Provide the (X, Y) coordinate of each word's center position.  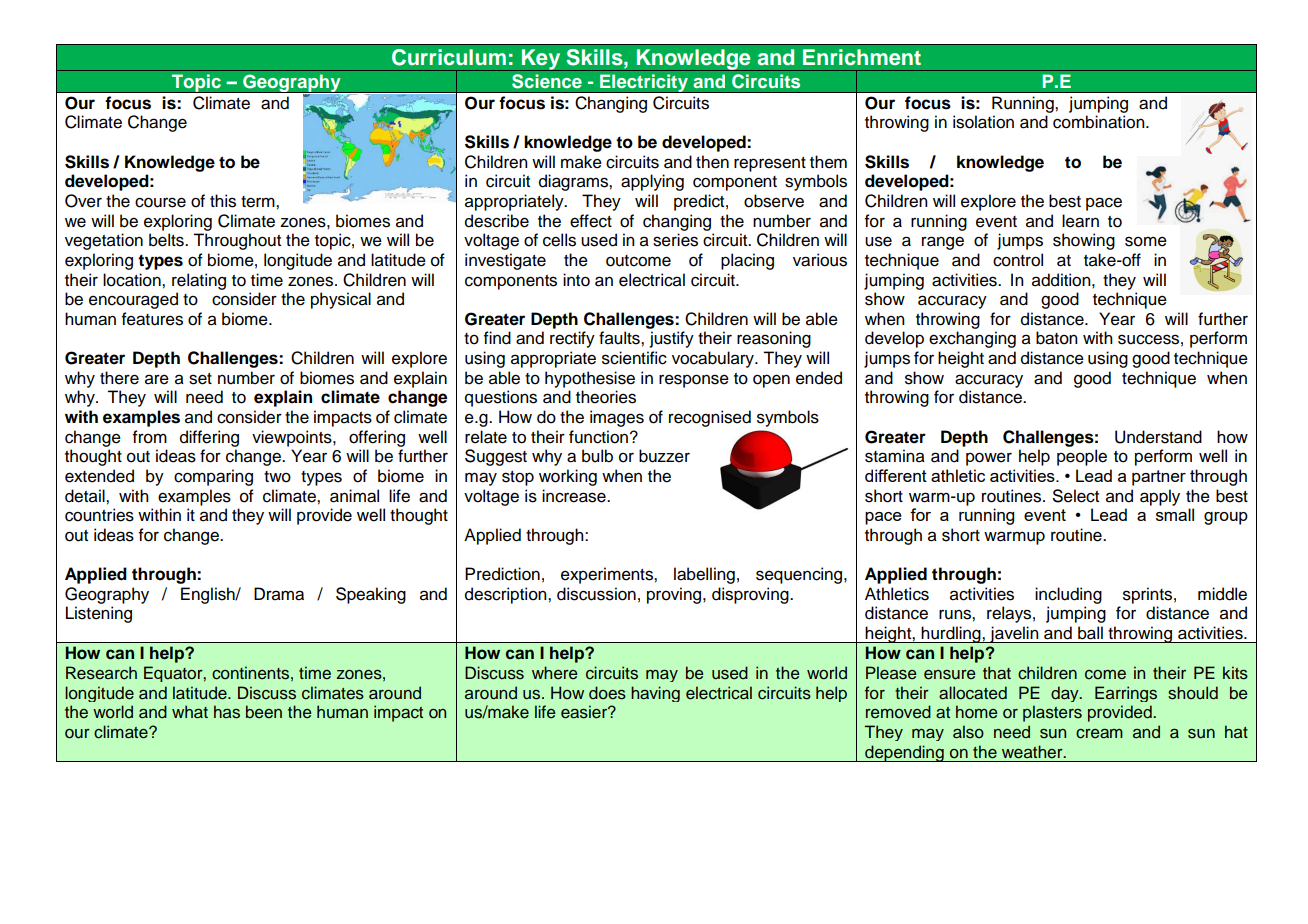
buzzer (664, 456)
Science (546, 81)
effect (591, 221)
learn (1080, 221)
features (152, 319)
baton (1057, 338)
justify (672, 339)
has (227, 712)
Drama (279, 594)
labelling (704, 575)
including (1068, 595)
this (223, 201)
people (1082, 457)
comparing (213, 477)
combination (1100, 122)
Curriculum (449, 57)
